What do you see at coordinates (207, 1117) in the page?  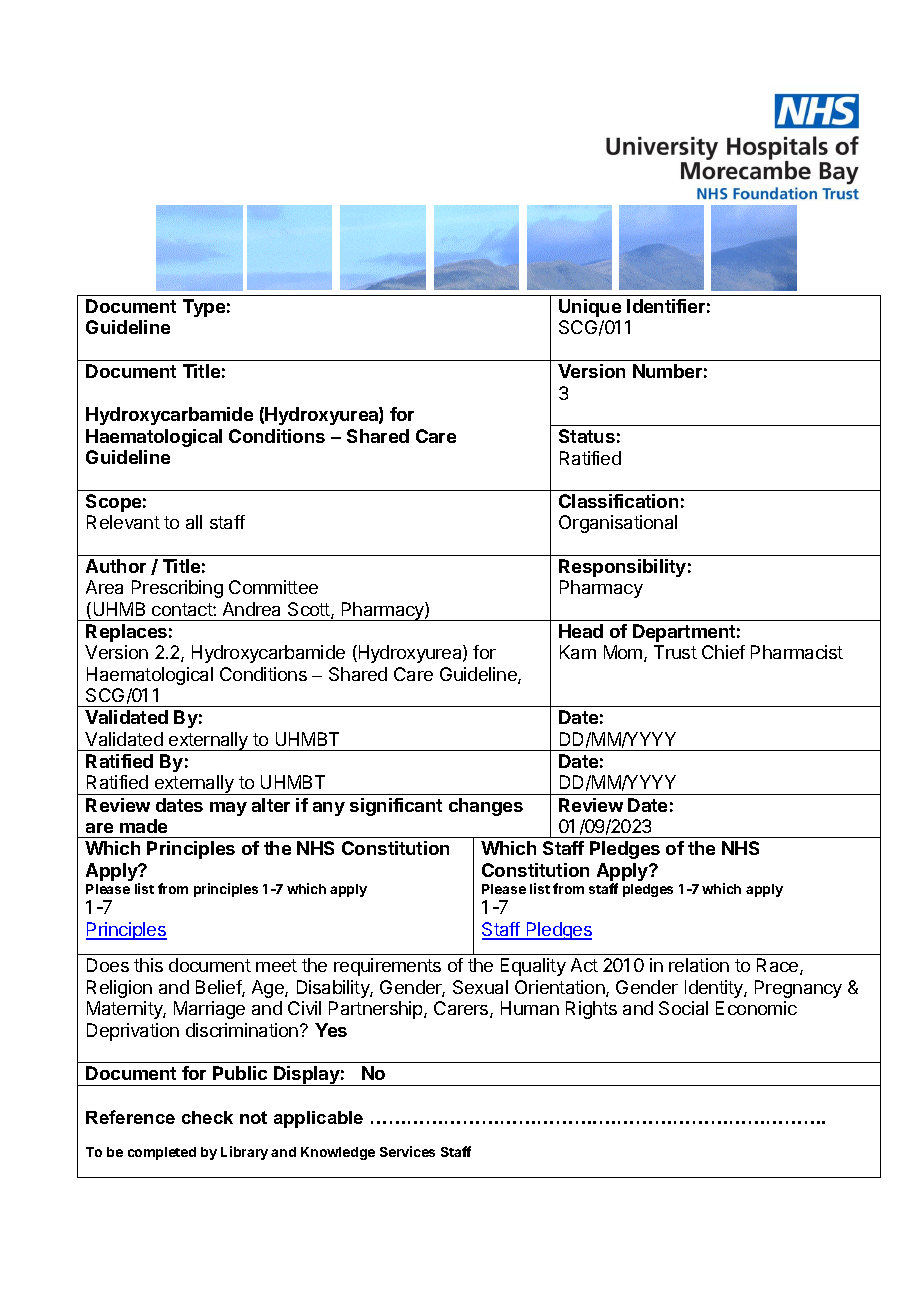 I see `check` at bounding box center [207, 1117].
